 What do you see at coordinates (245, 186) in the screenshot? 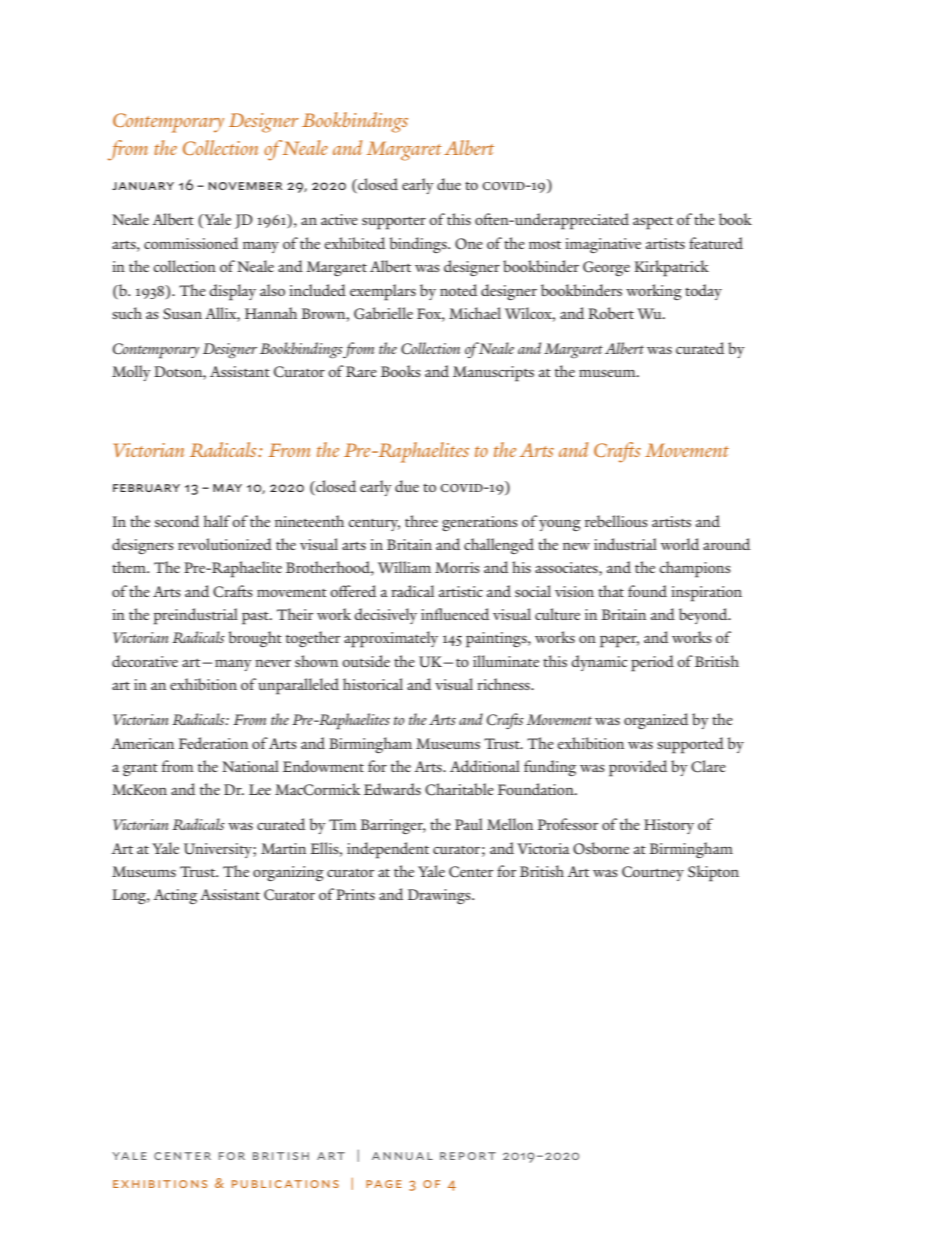
I see `november` at bounding box center [245, 186].
